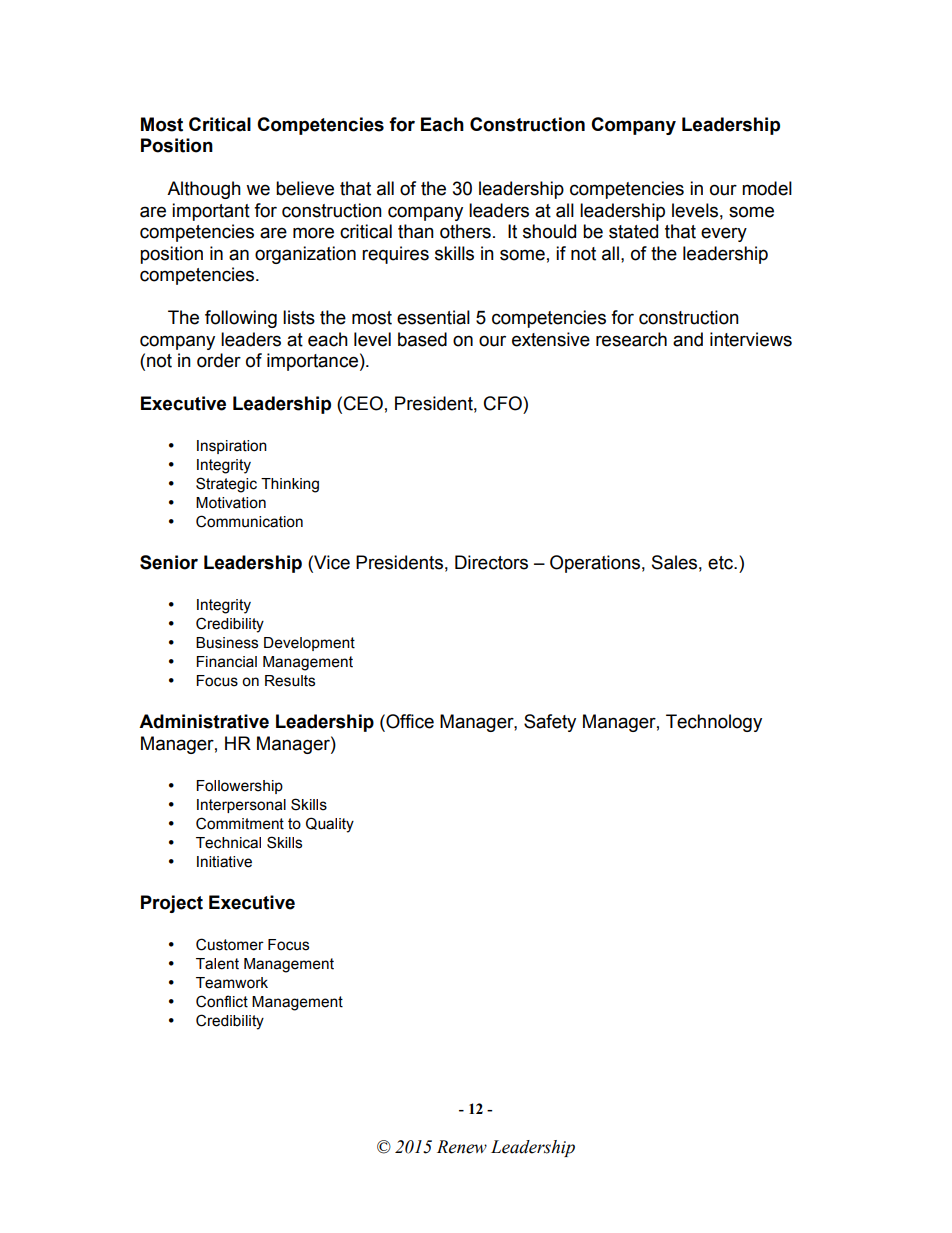 This screenshot has width=952, height=1233. What do you see at coordinates (688, 339) in the screenshot?
I see `and` at bounding box center [688, 339].
